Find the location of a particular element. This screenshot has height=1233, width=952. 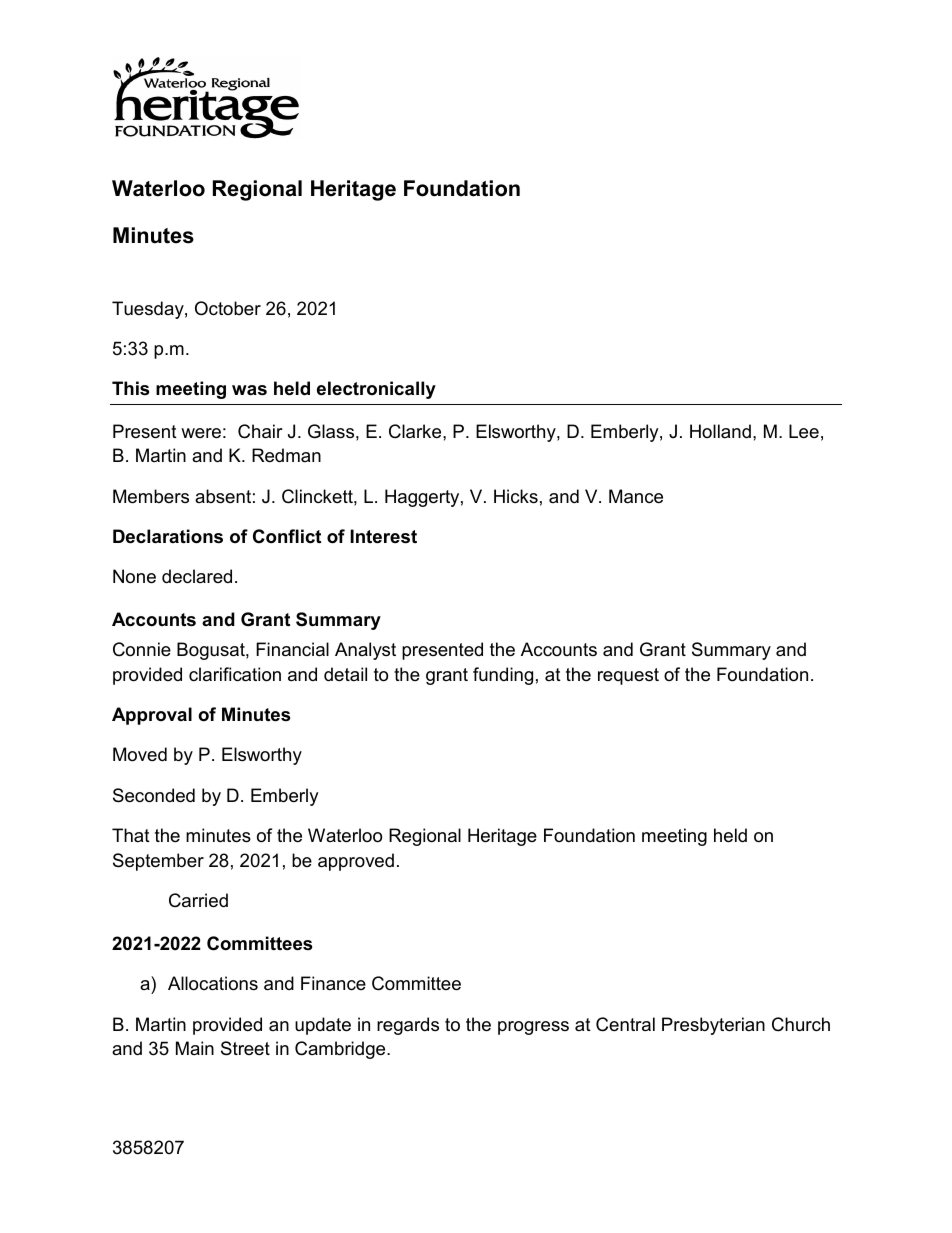

electronically is located at coordinates (376, 390).
